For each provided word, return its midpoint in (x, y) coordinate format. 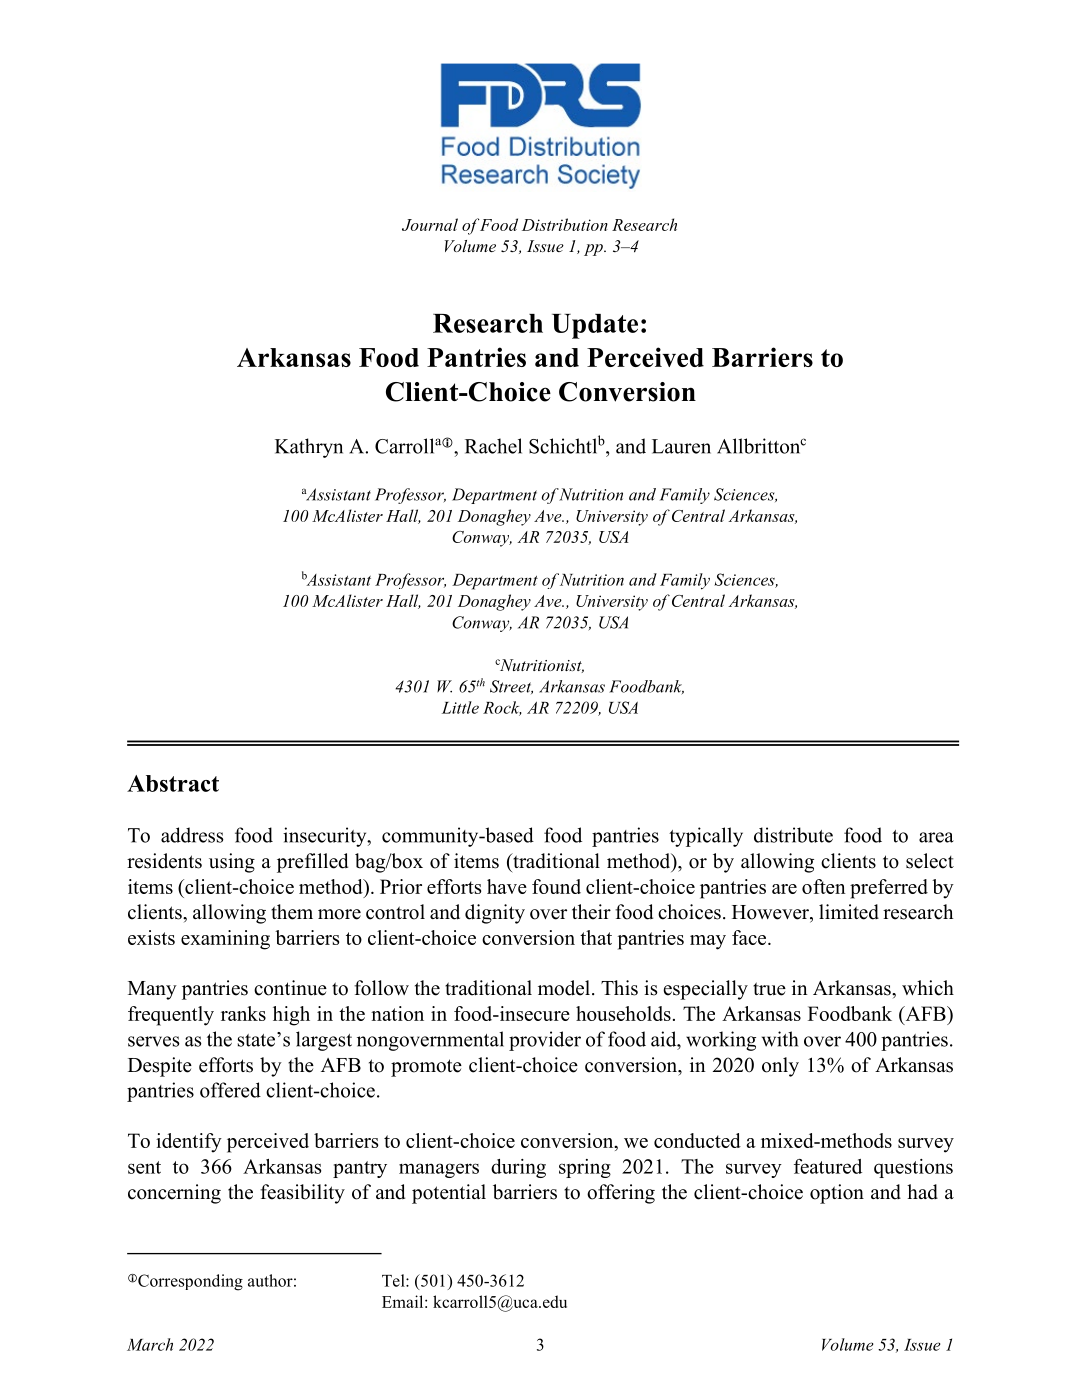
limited (849, 912)
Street (511, 687)
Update (595, 326)
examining (225, 940)
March (150, 1344)
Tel (394, 1280)
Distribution (565, 224)
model (565, 988)
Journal (430, 224)
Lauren (681, 446)
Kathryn (309, 448)
